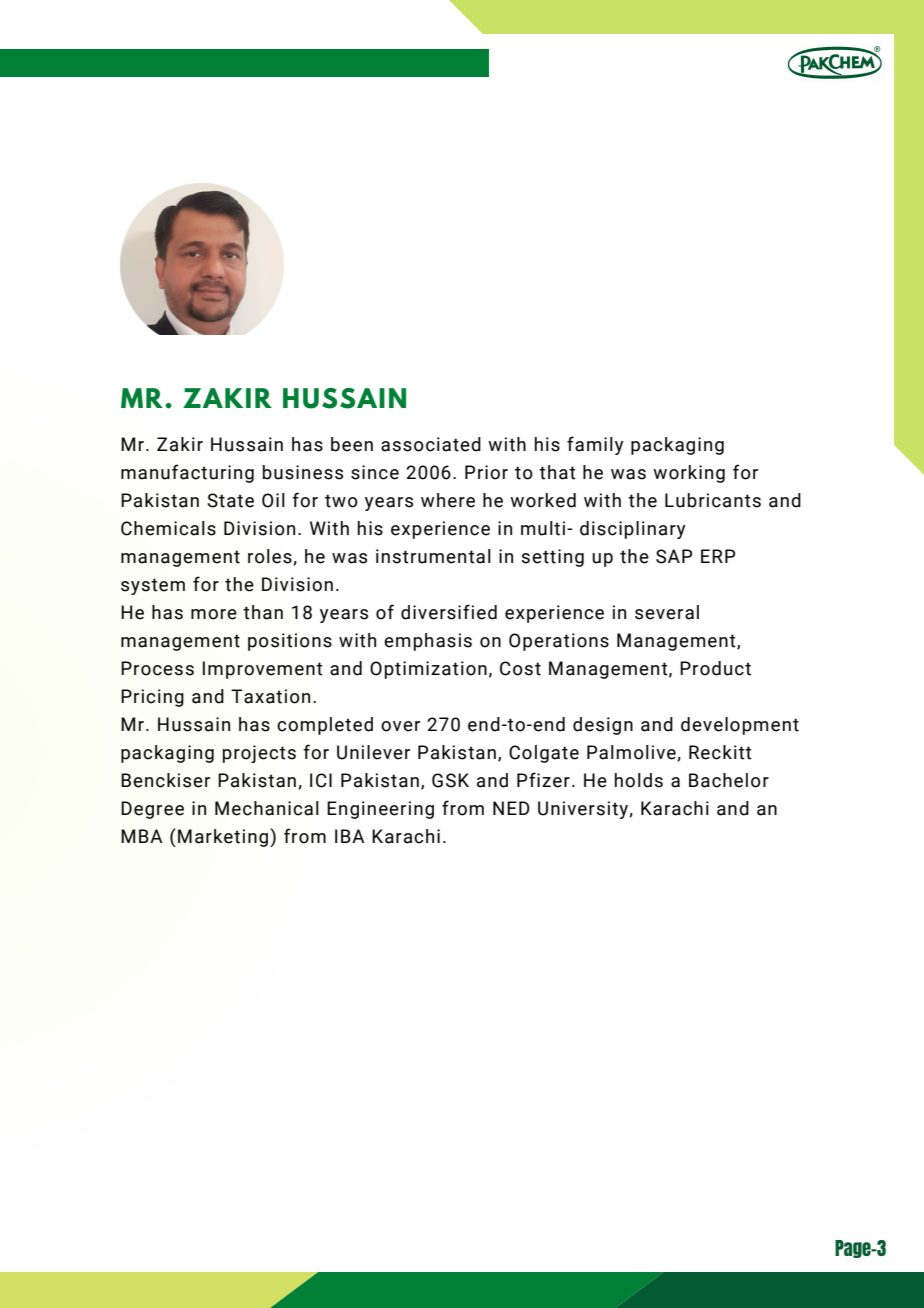  Describe the element at coordinates (431, 444) in the document. I see `associated` at that location.
